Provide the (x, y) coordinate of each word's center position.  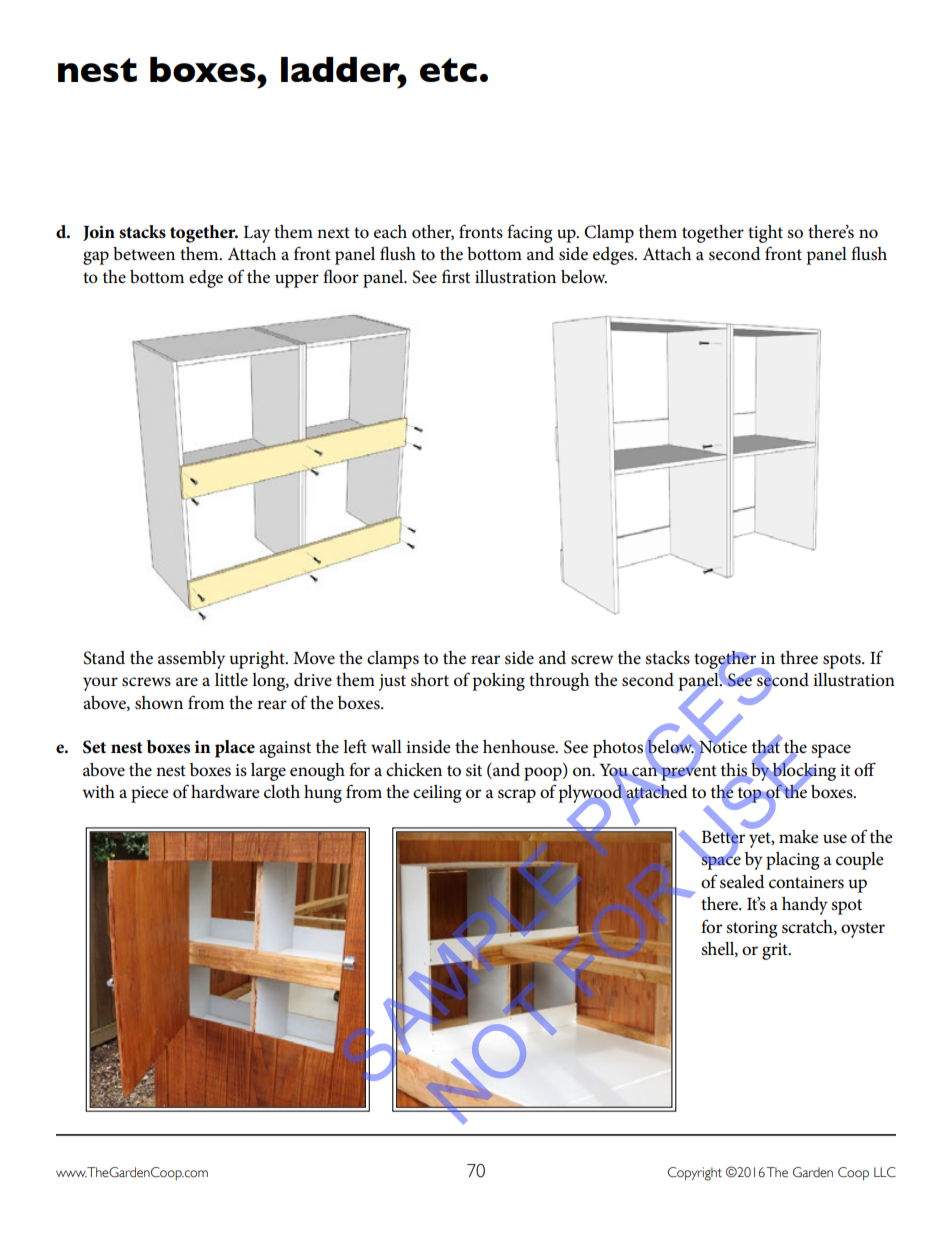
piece (150, 794)
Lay (256, 234)
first (456, 276)
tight (765, 234)
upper (297, 281)
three (799, 658)
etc (448, 70)
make (799, 836)
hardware (225, 791)
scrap (517, 796)
